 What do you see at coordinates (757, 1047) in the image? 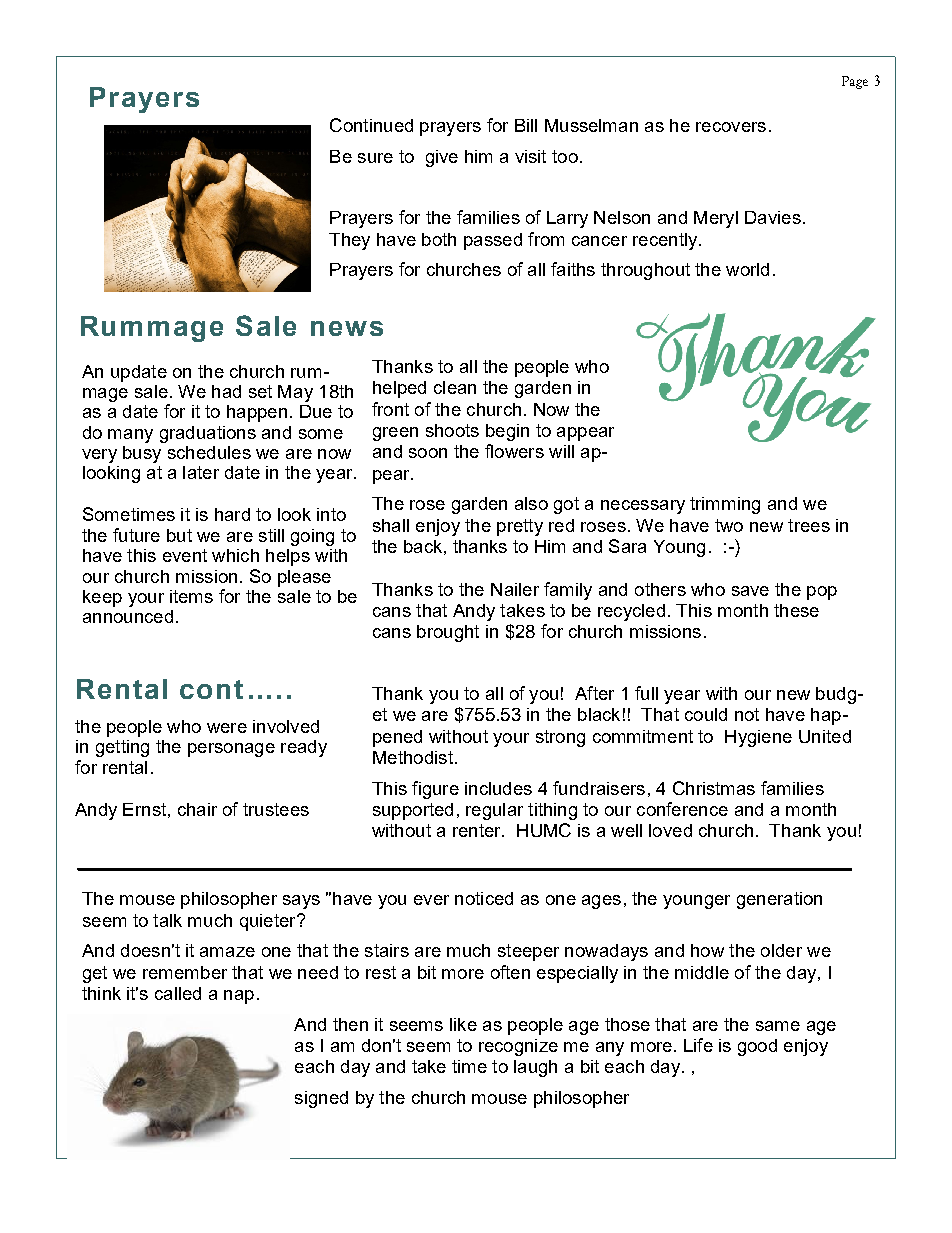
I see `good` at bounding box center [757, 1047].
